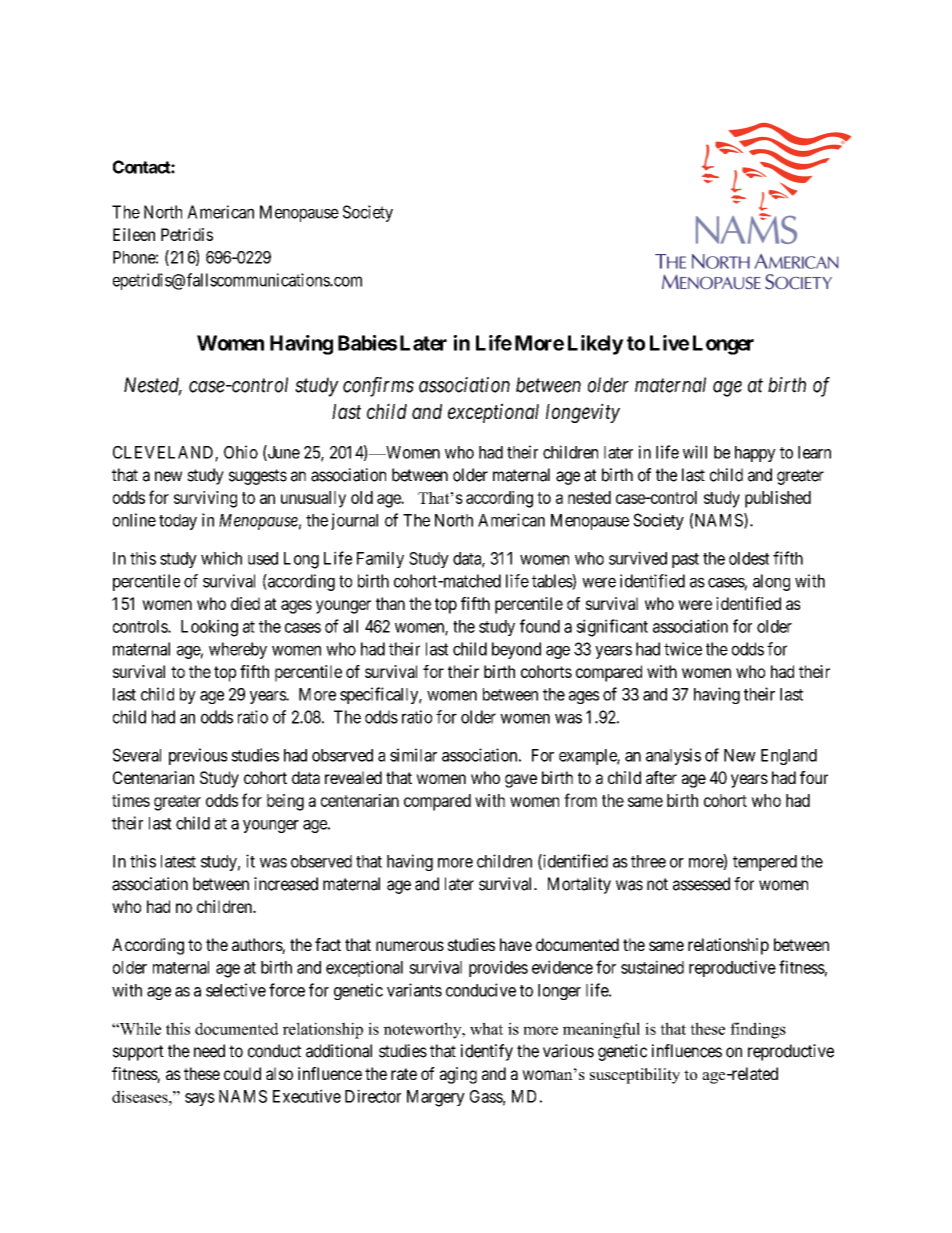 This page has height=1233, width=952. I want to click on Mortality, so click(579, 885).
